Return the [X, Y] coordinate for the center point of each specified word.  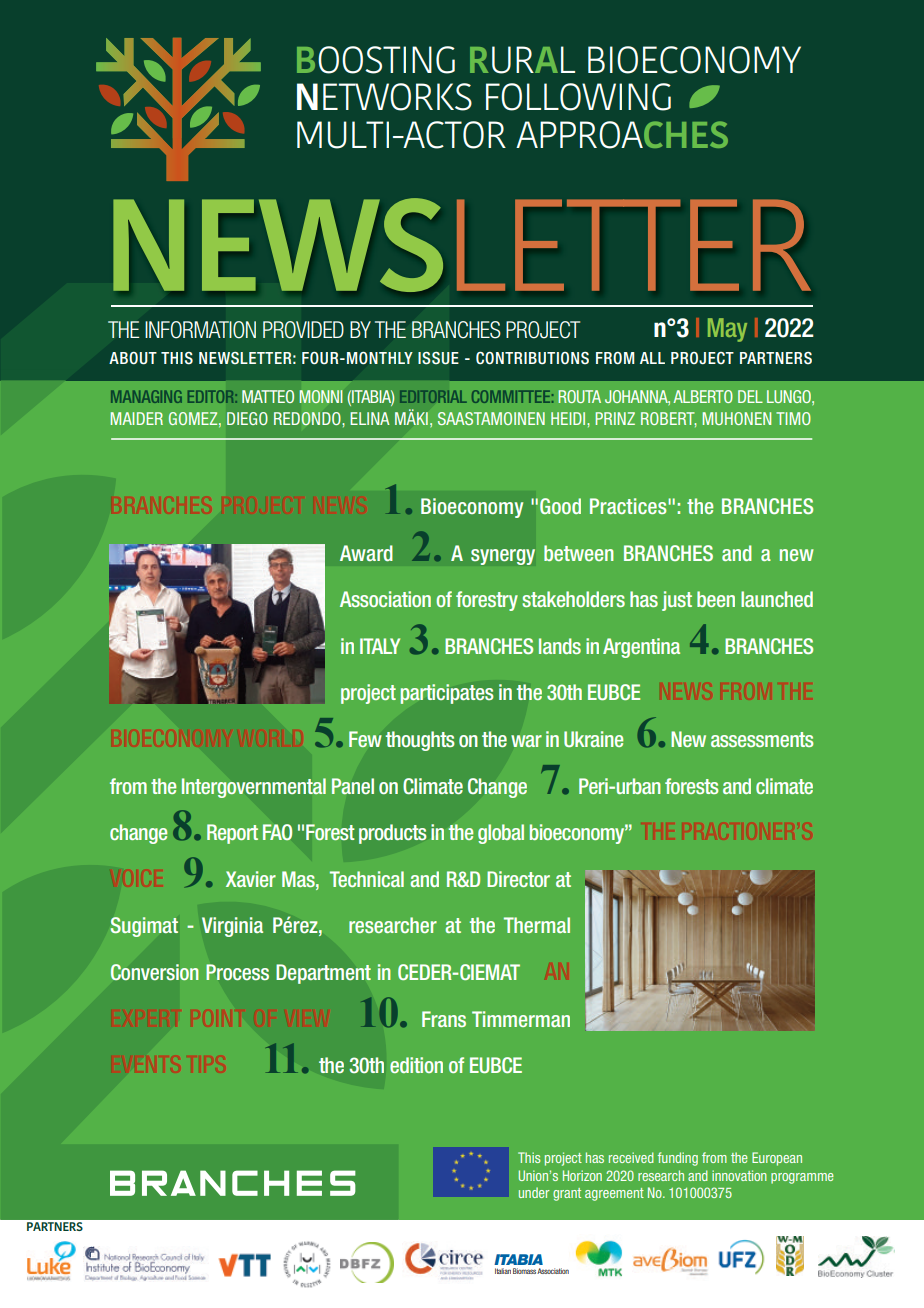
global [501, 834]
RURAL [522, 60]
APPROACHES [622, 135]
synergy [503, 557]
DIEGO [247, 418]
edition [416, 1065]
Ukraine [593, 739]
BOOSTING [376, 60]
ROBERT [669, 419]
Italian [503, 1271]
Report [232, 834]
